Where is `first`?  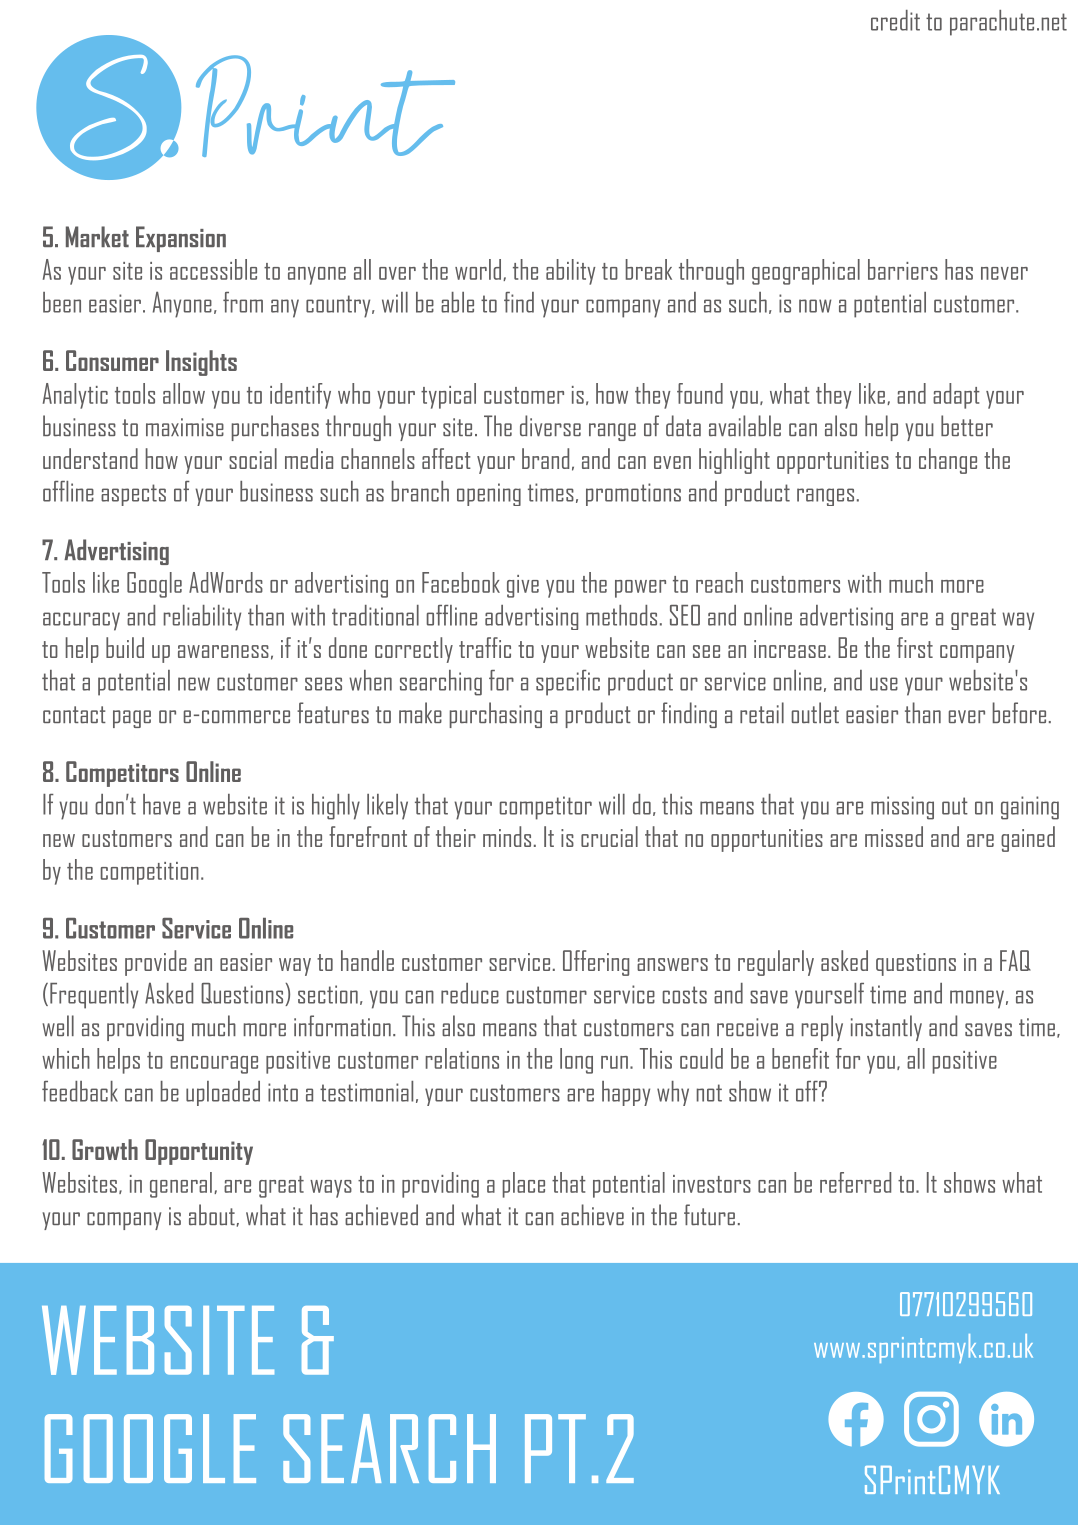
first is located at coordinates (915, 647).
